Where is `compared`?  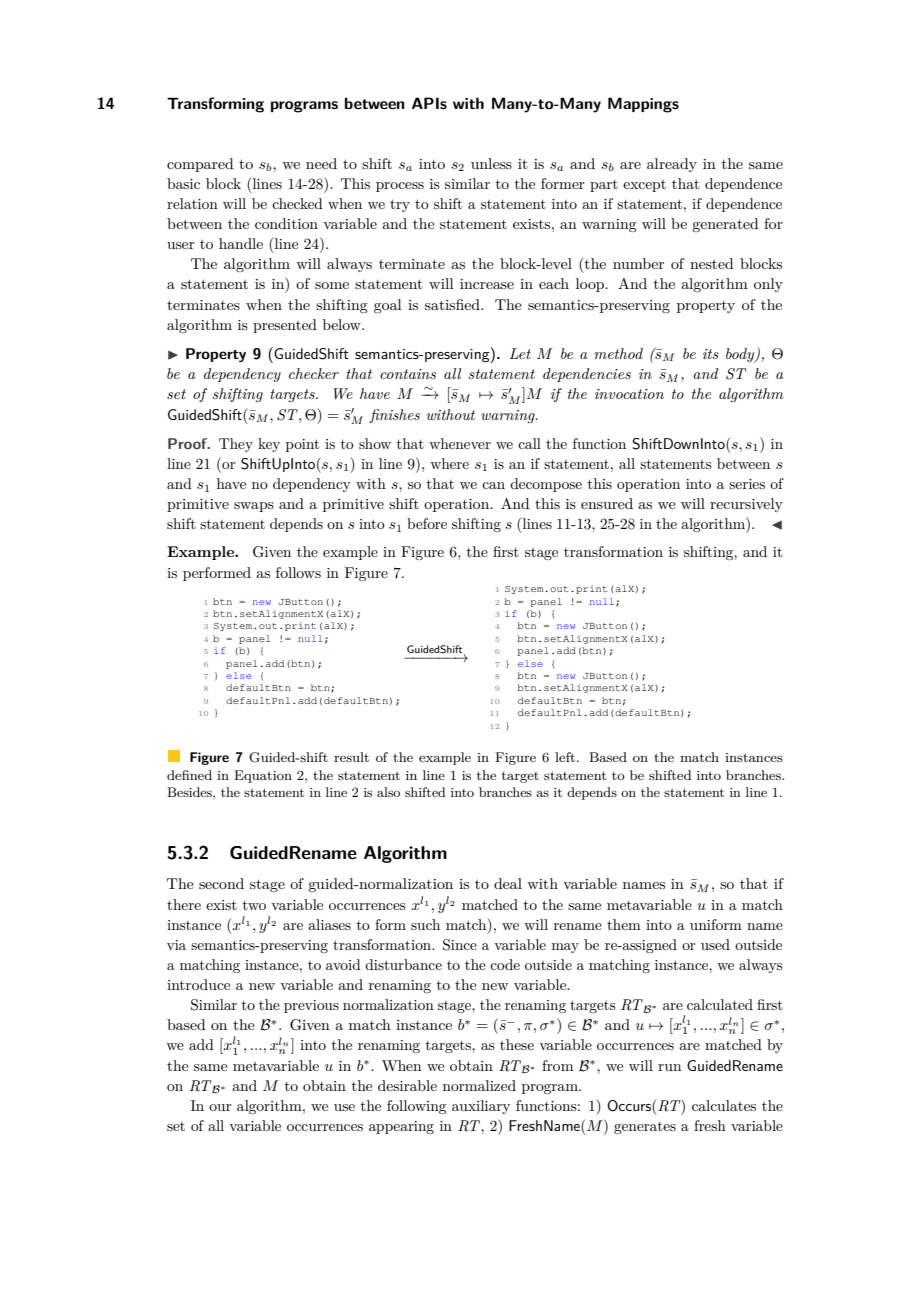 compared is located at coordinates (200, 165).
